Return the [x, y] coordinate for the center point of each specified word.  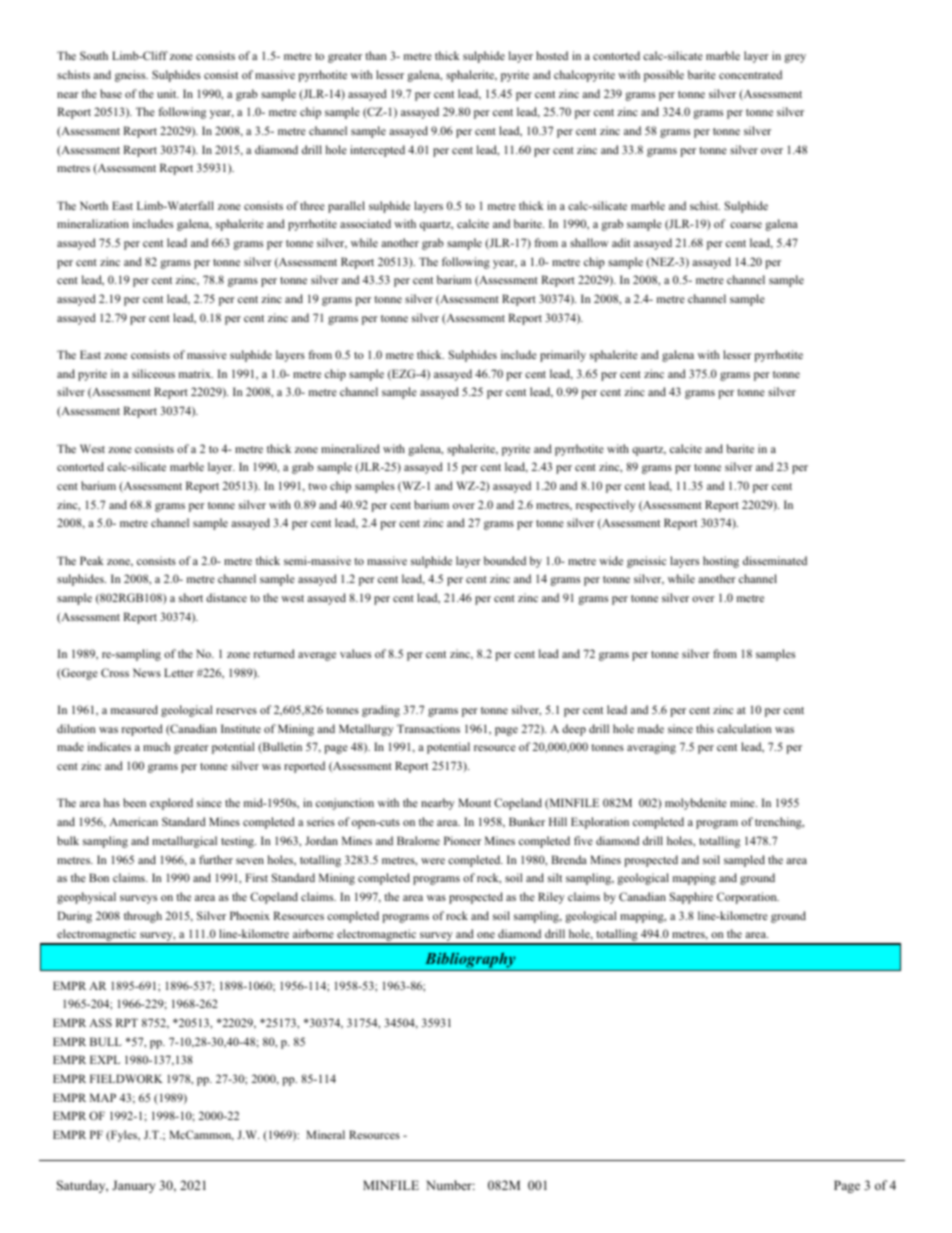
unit [168, 93]
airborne [313, 933]
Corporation [748, 898]
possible [664, 76]
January [133, 1186]
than [375, 55]
